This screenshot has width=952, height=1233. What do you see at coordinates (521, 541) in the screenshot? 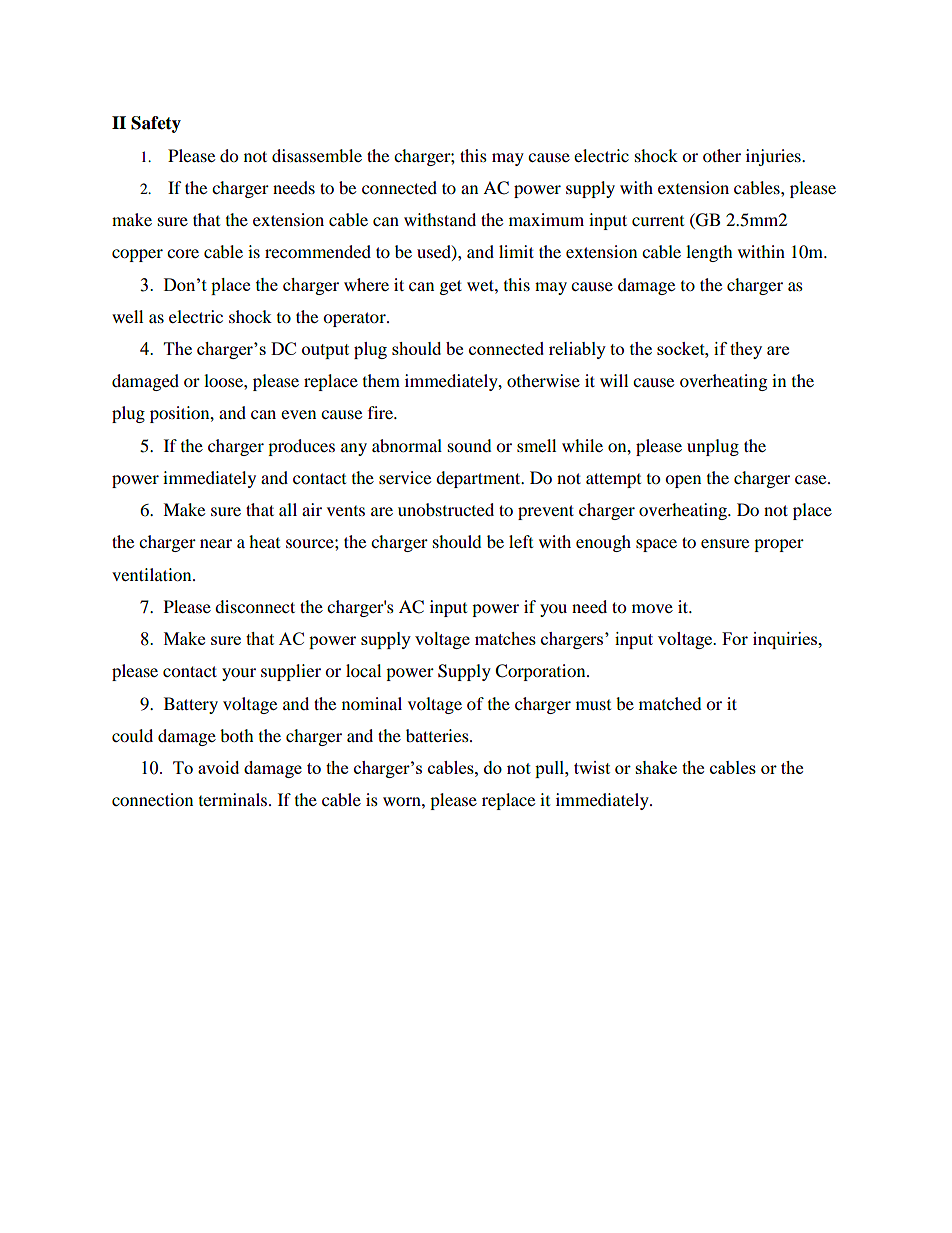
I see `left` at bounding box center [521, 541].
